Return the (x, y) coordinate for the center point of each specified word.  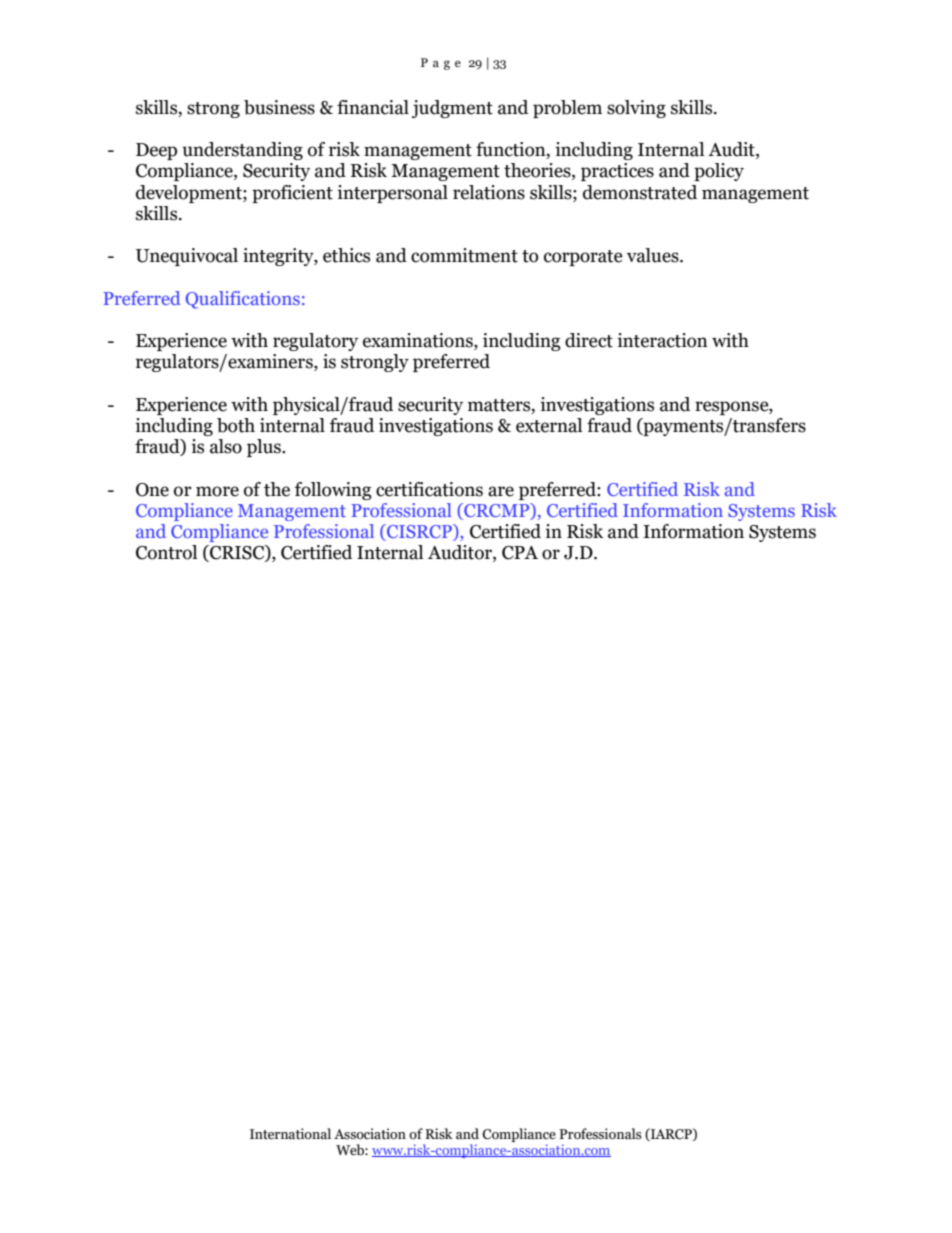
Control (166, 552)
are (501, 491)
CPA (520, 553)
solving (636, 109)
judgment (452, 109)
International (290, 1134)
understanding (242, 151)
